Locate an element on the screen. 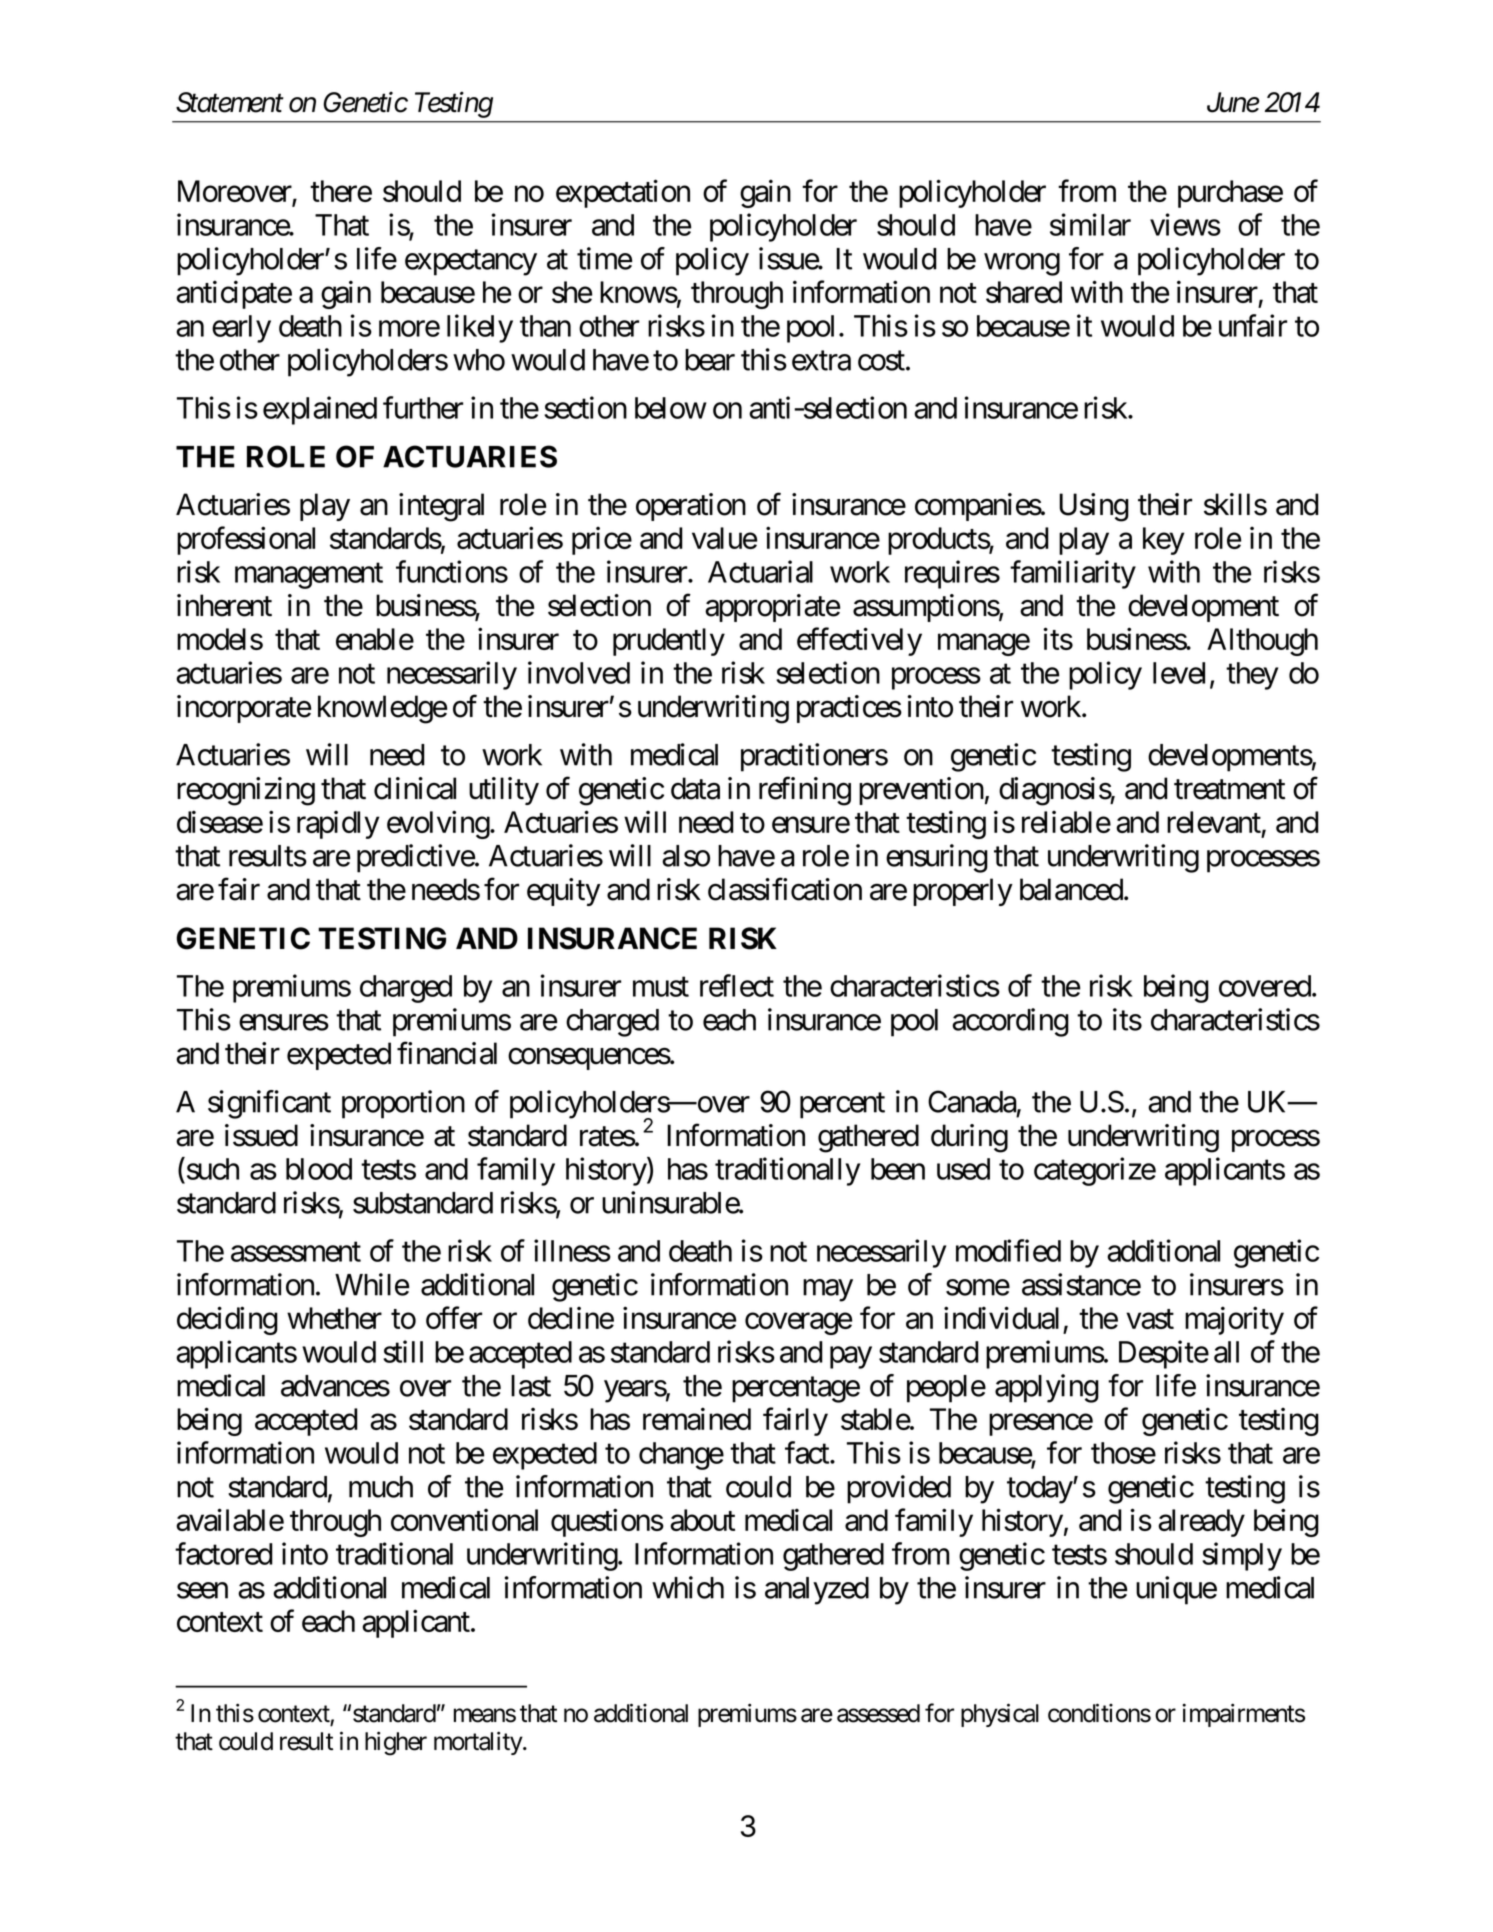 The width and height of the screenshot is (1493, 1932). similar is located at coordinates (1090, 224).
